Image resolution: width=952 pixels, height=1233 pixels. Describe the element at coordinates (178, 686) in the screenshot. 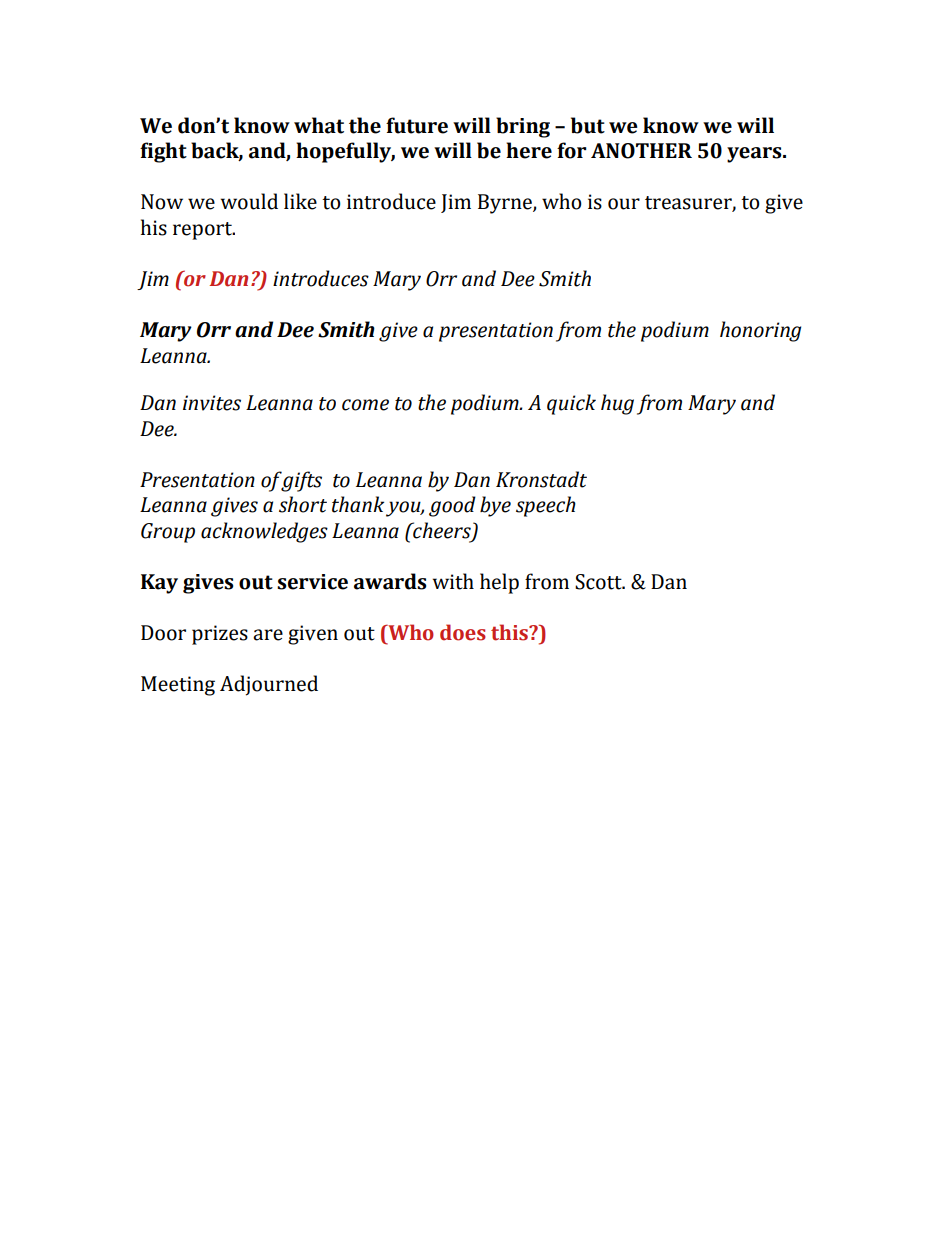

I see `Meeting` at that location.
